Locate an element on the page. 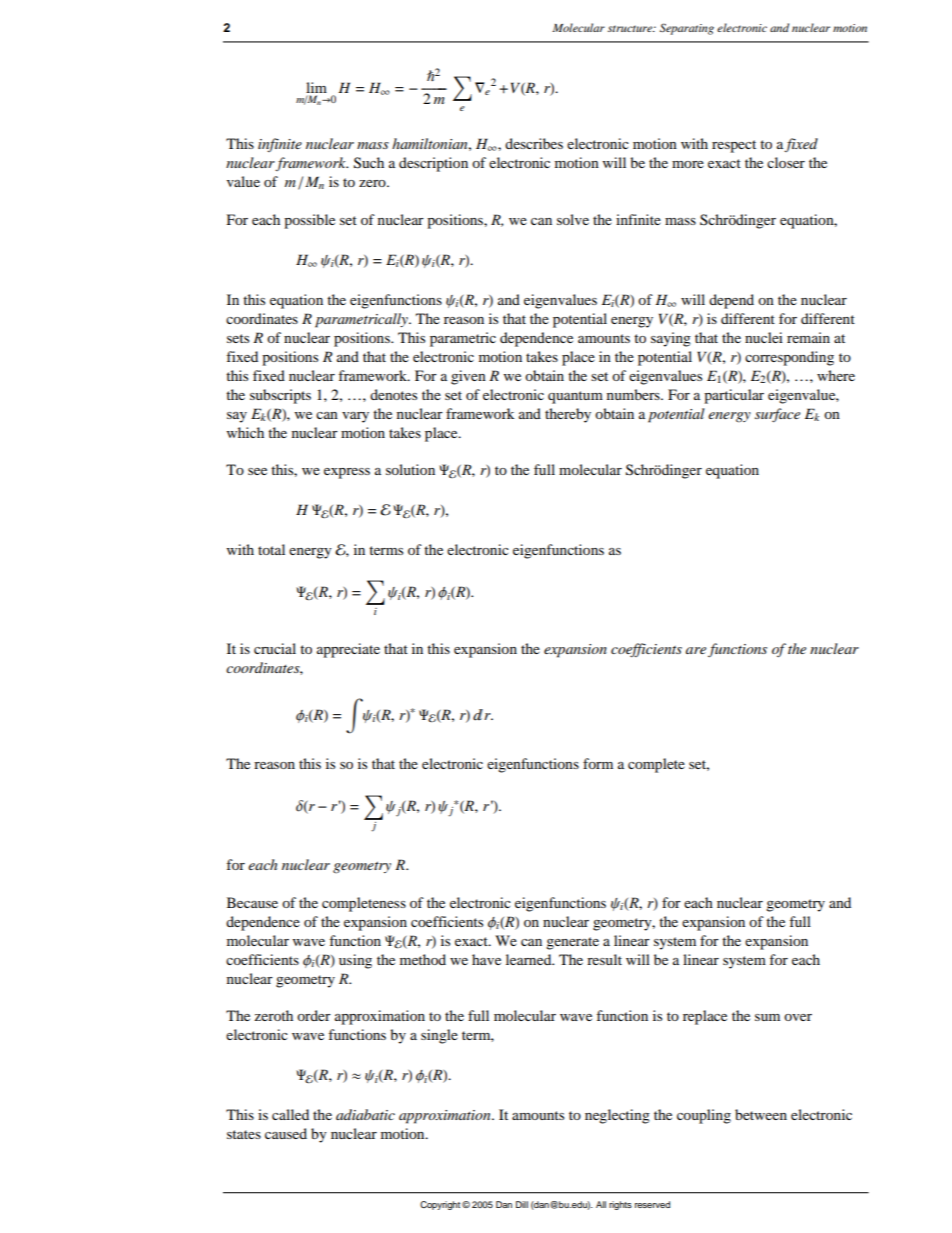 Image resolution: width=952 pixels, height=1233 pixels. describes is located at coordinates (534, 143).
